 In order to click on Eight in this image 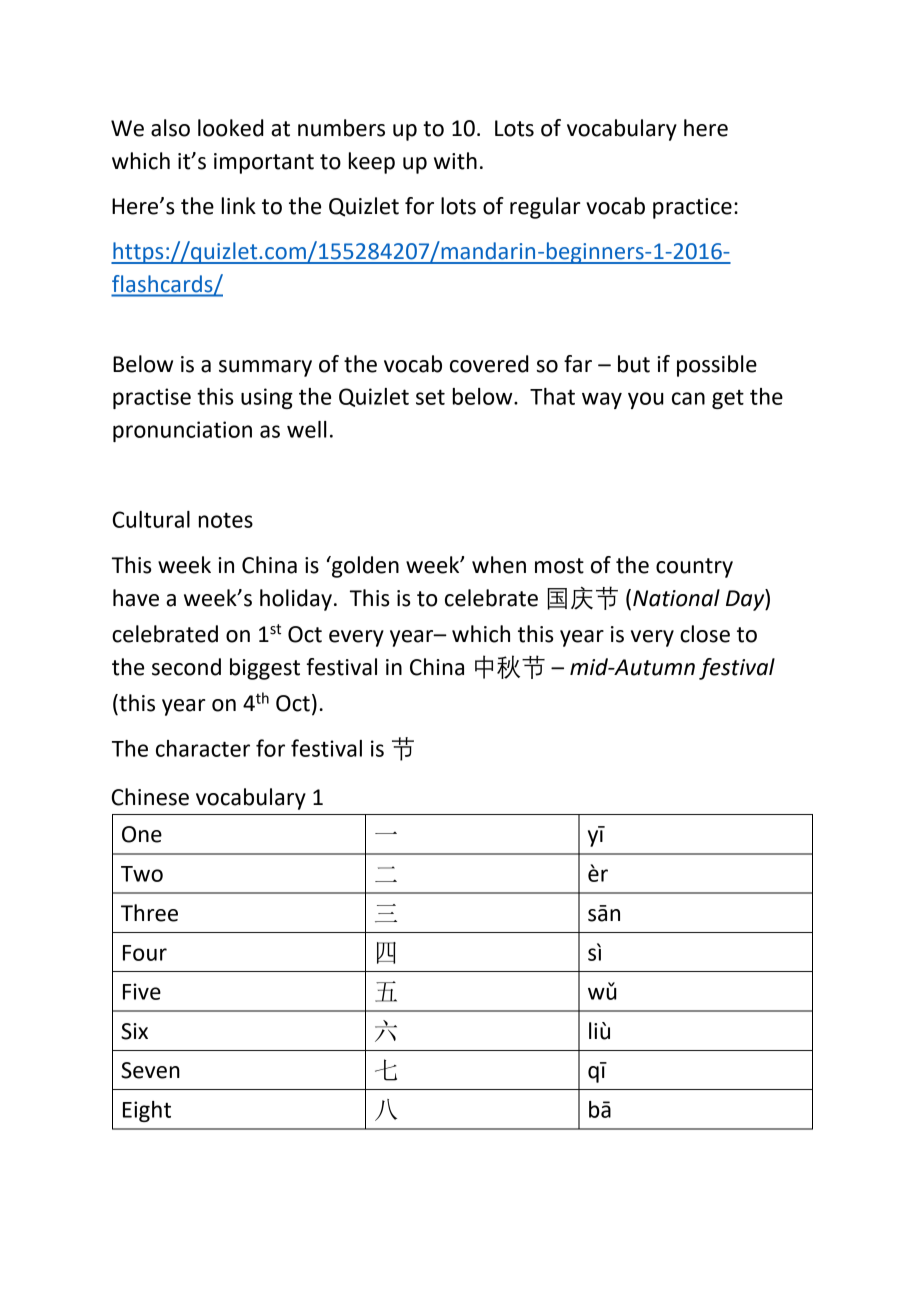, I will do `click(147, 1111)`.
